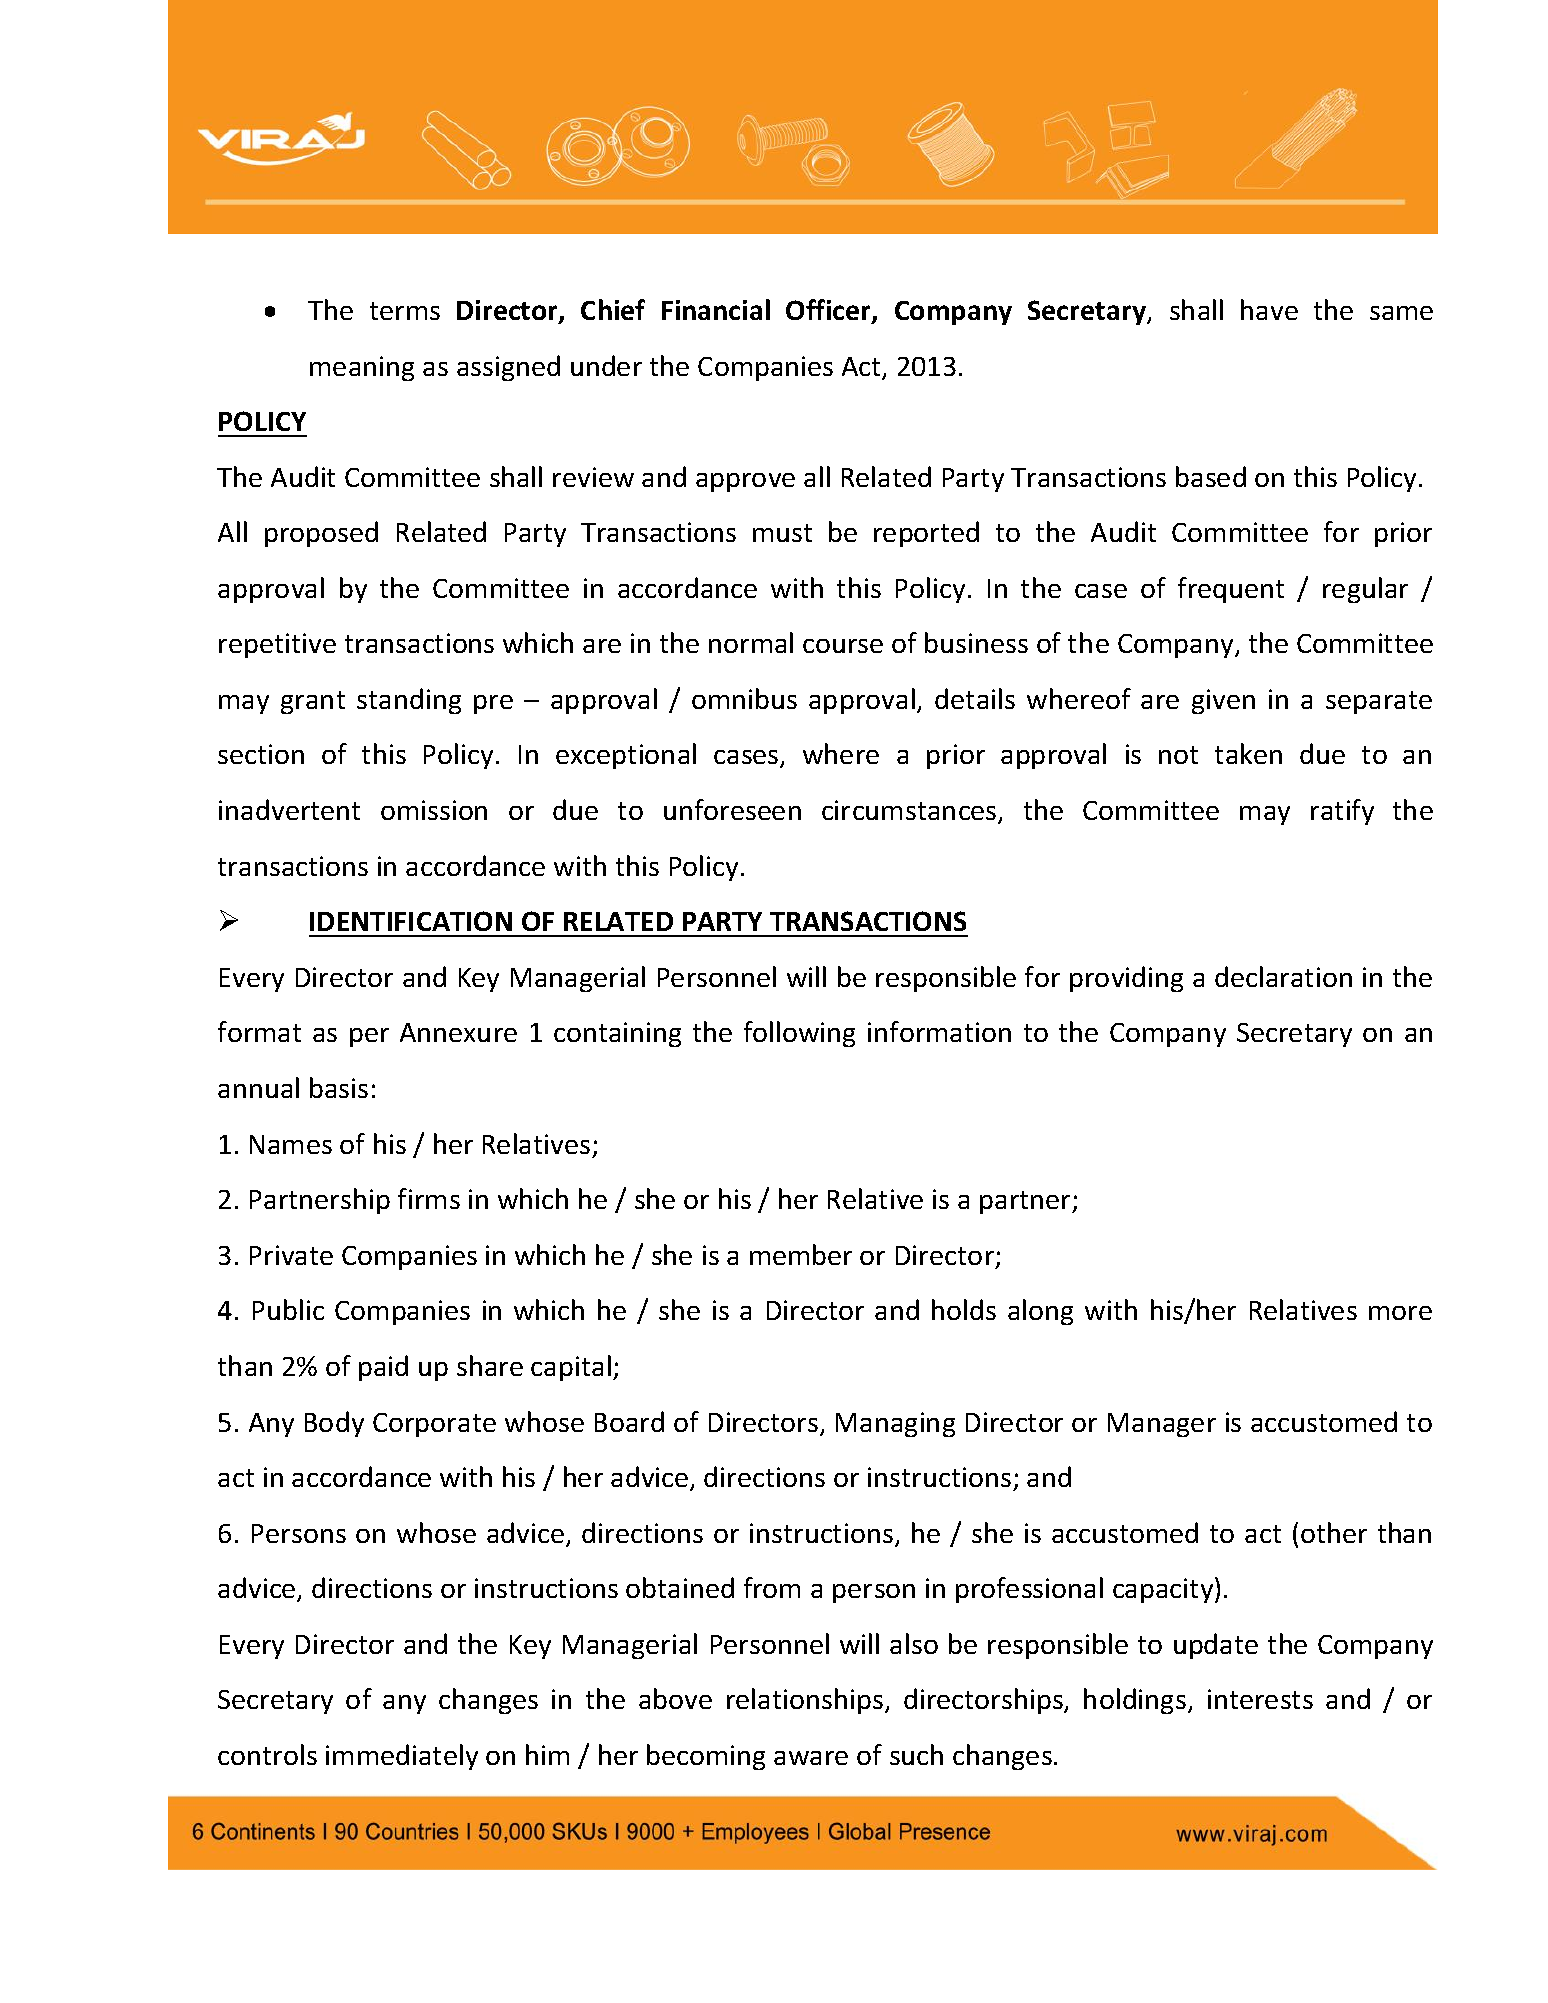 The width and height of the document is (1548, 2003). Describe the element at coordinates (402, 1757) in the document. I see `immediately` at that location.
